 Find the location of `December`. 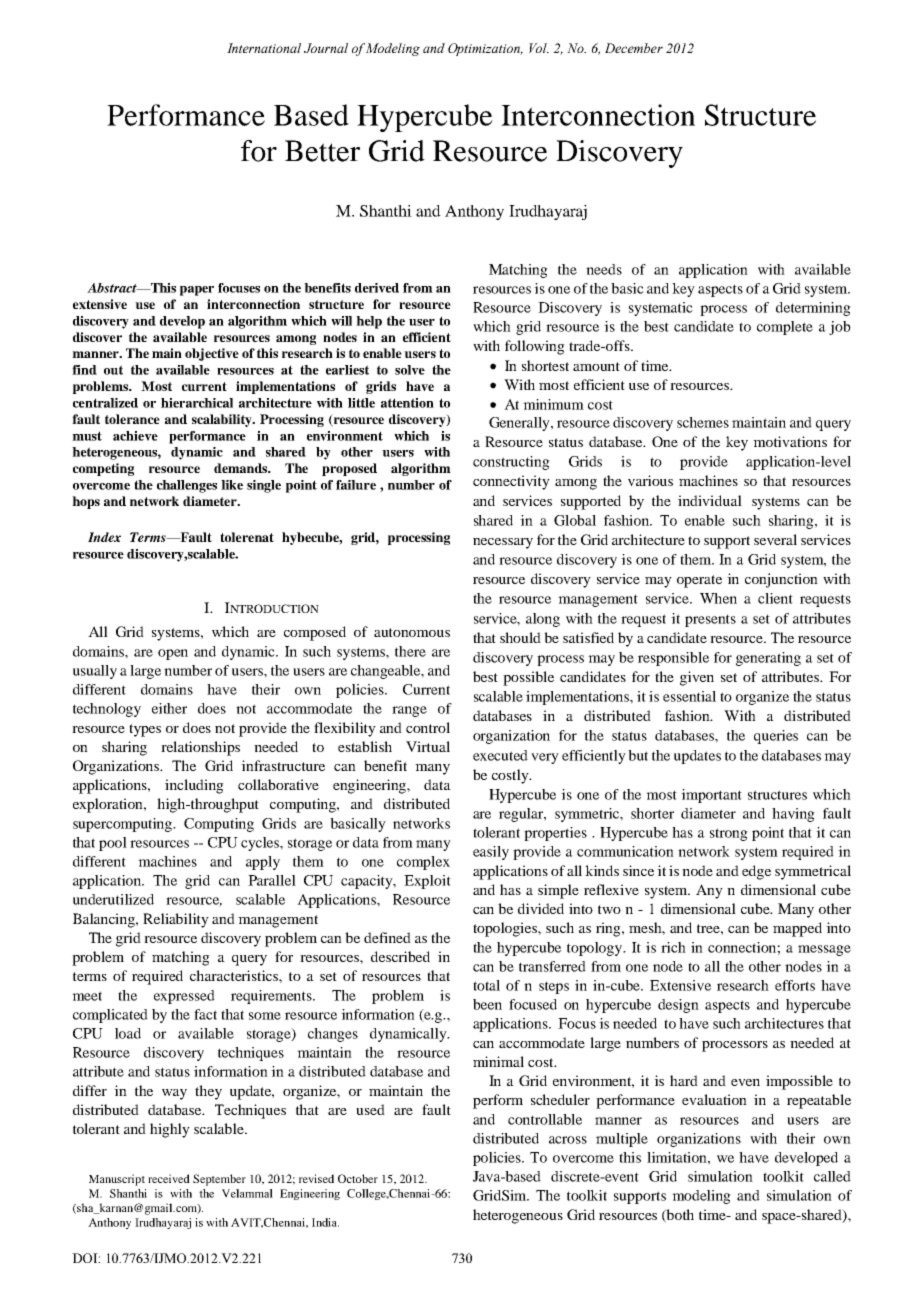

December is located at coordinates (634, 48).
